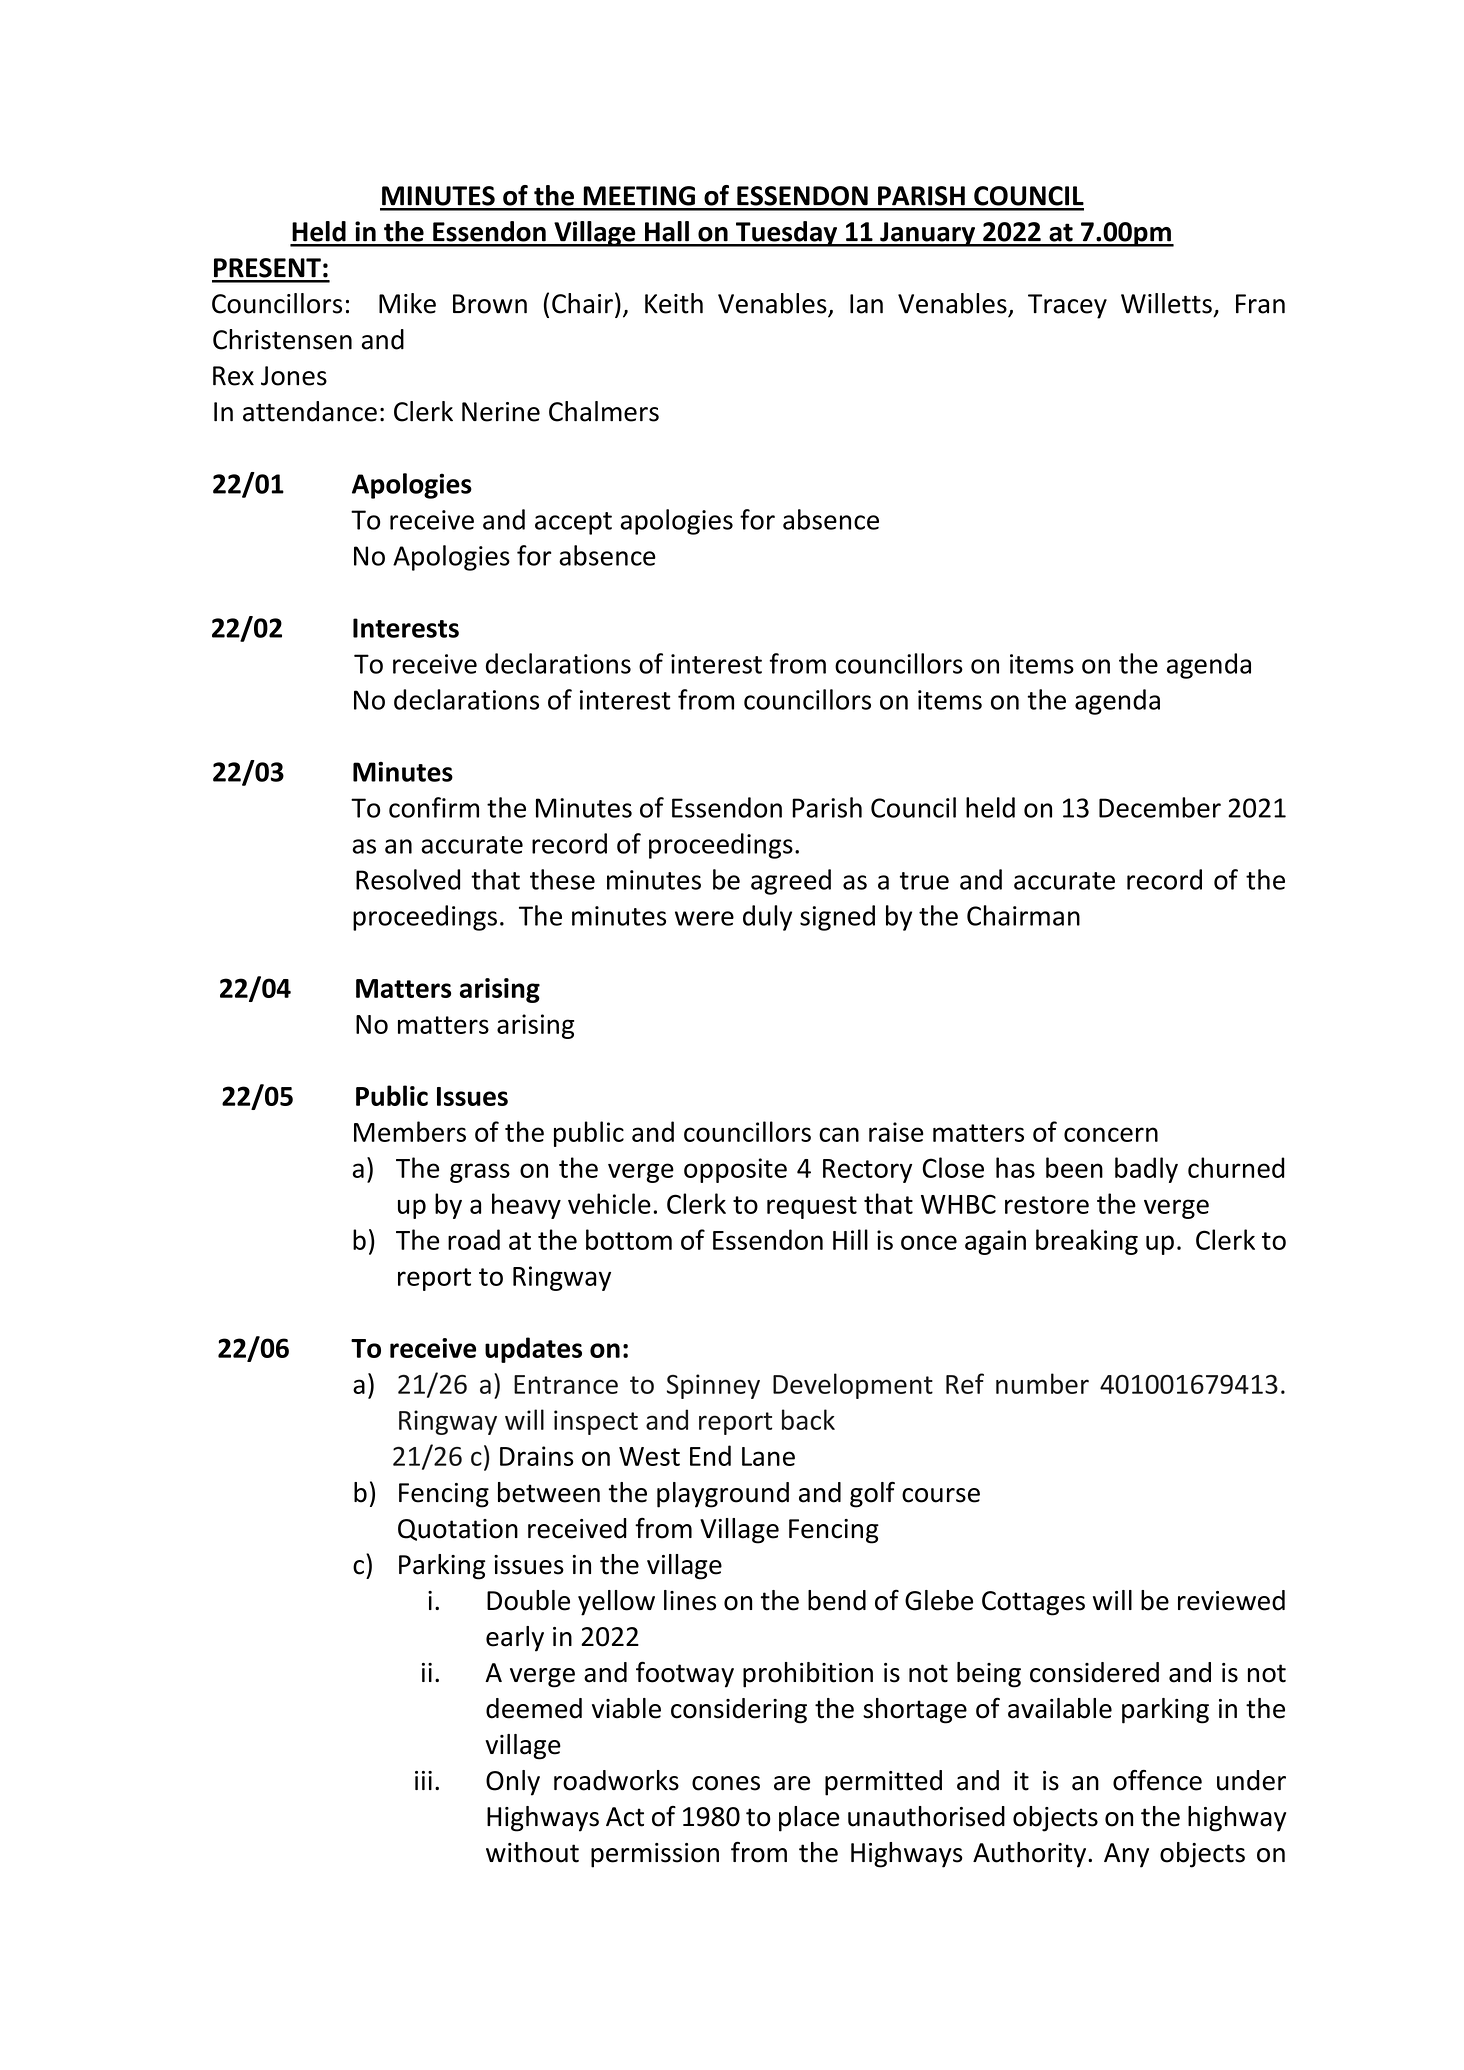 This screenshot has width=1464, height=2070. Describe the element at coordinates (839, 1134) in the screenshot. I see `can` at that location.
